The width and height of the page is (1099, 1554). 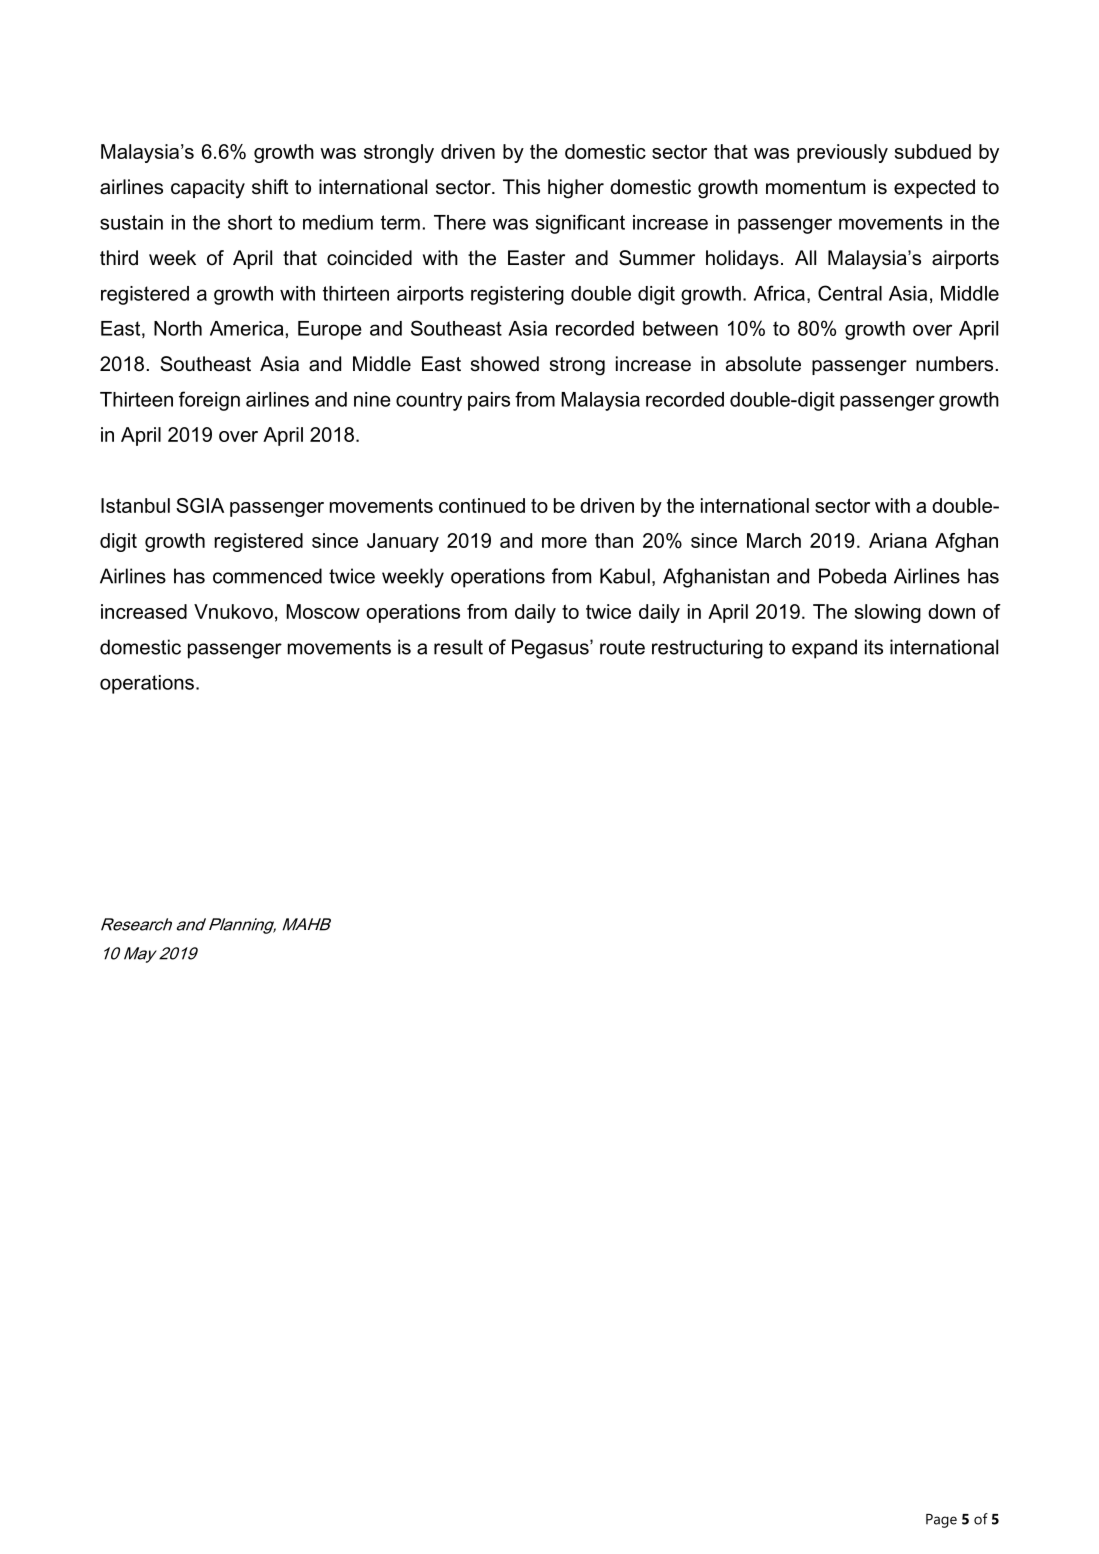 What do you see at coordinates (551, 649) in the page?
I see `Pegasus` at bounding box center [551, 649].
